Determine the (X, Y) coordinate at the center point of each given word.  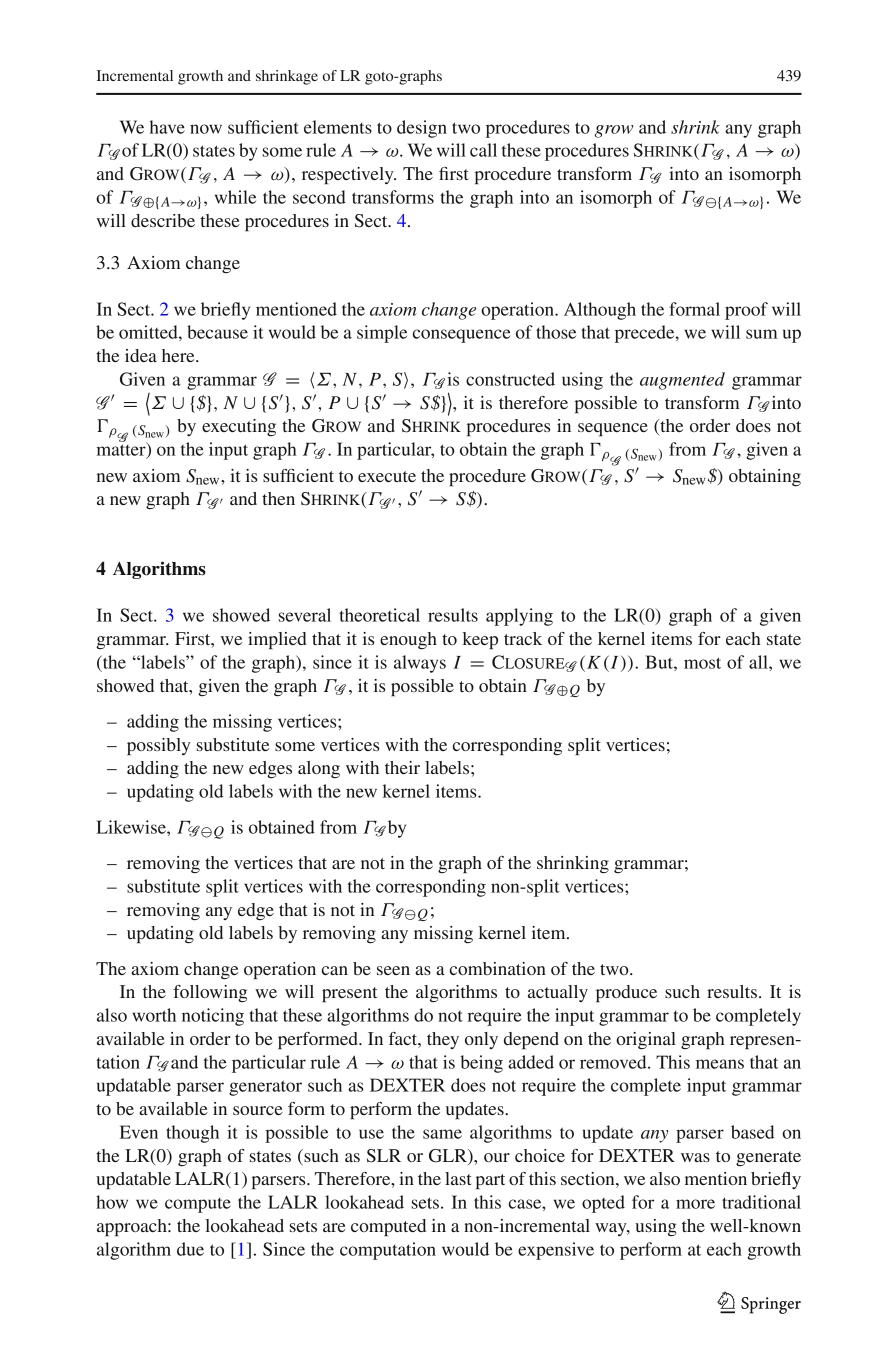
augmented (682, 381)
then (278, 498)
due (190, 1249)
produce (626, 993)
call (483, 150)
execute (387, 476)
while (235, 197)
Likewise (132, 827)
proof (746, 311)
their (402, 767)
